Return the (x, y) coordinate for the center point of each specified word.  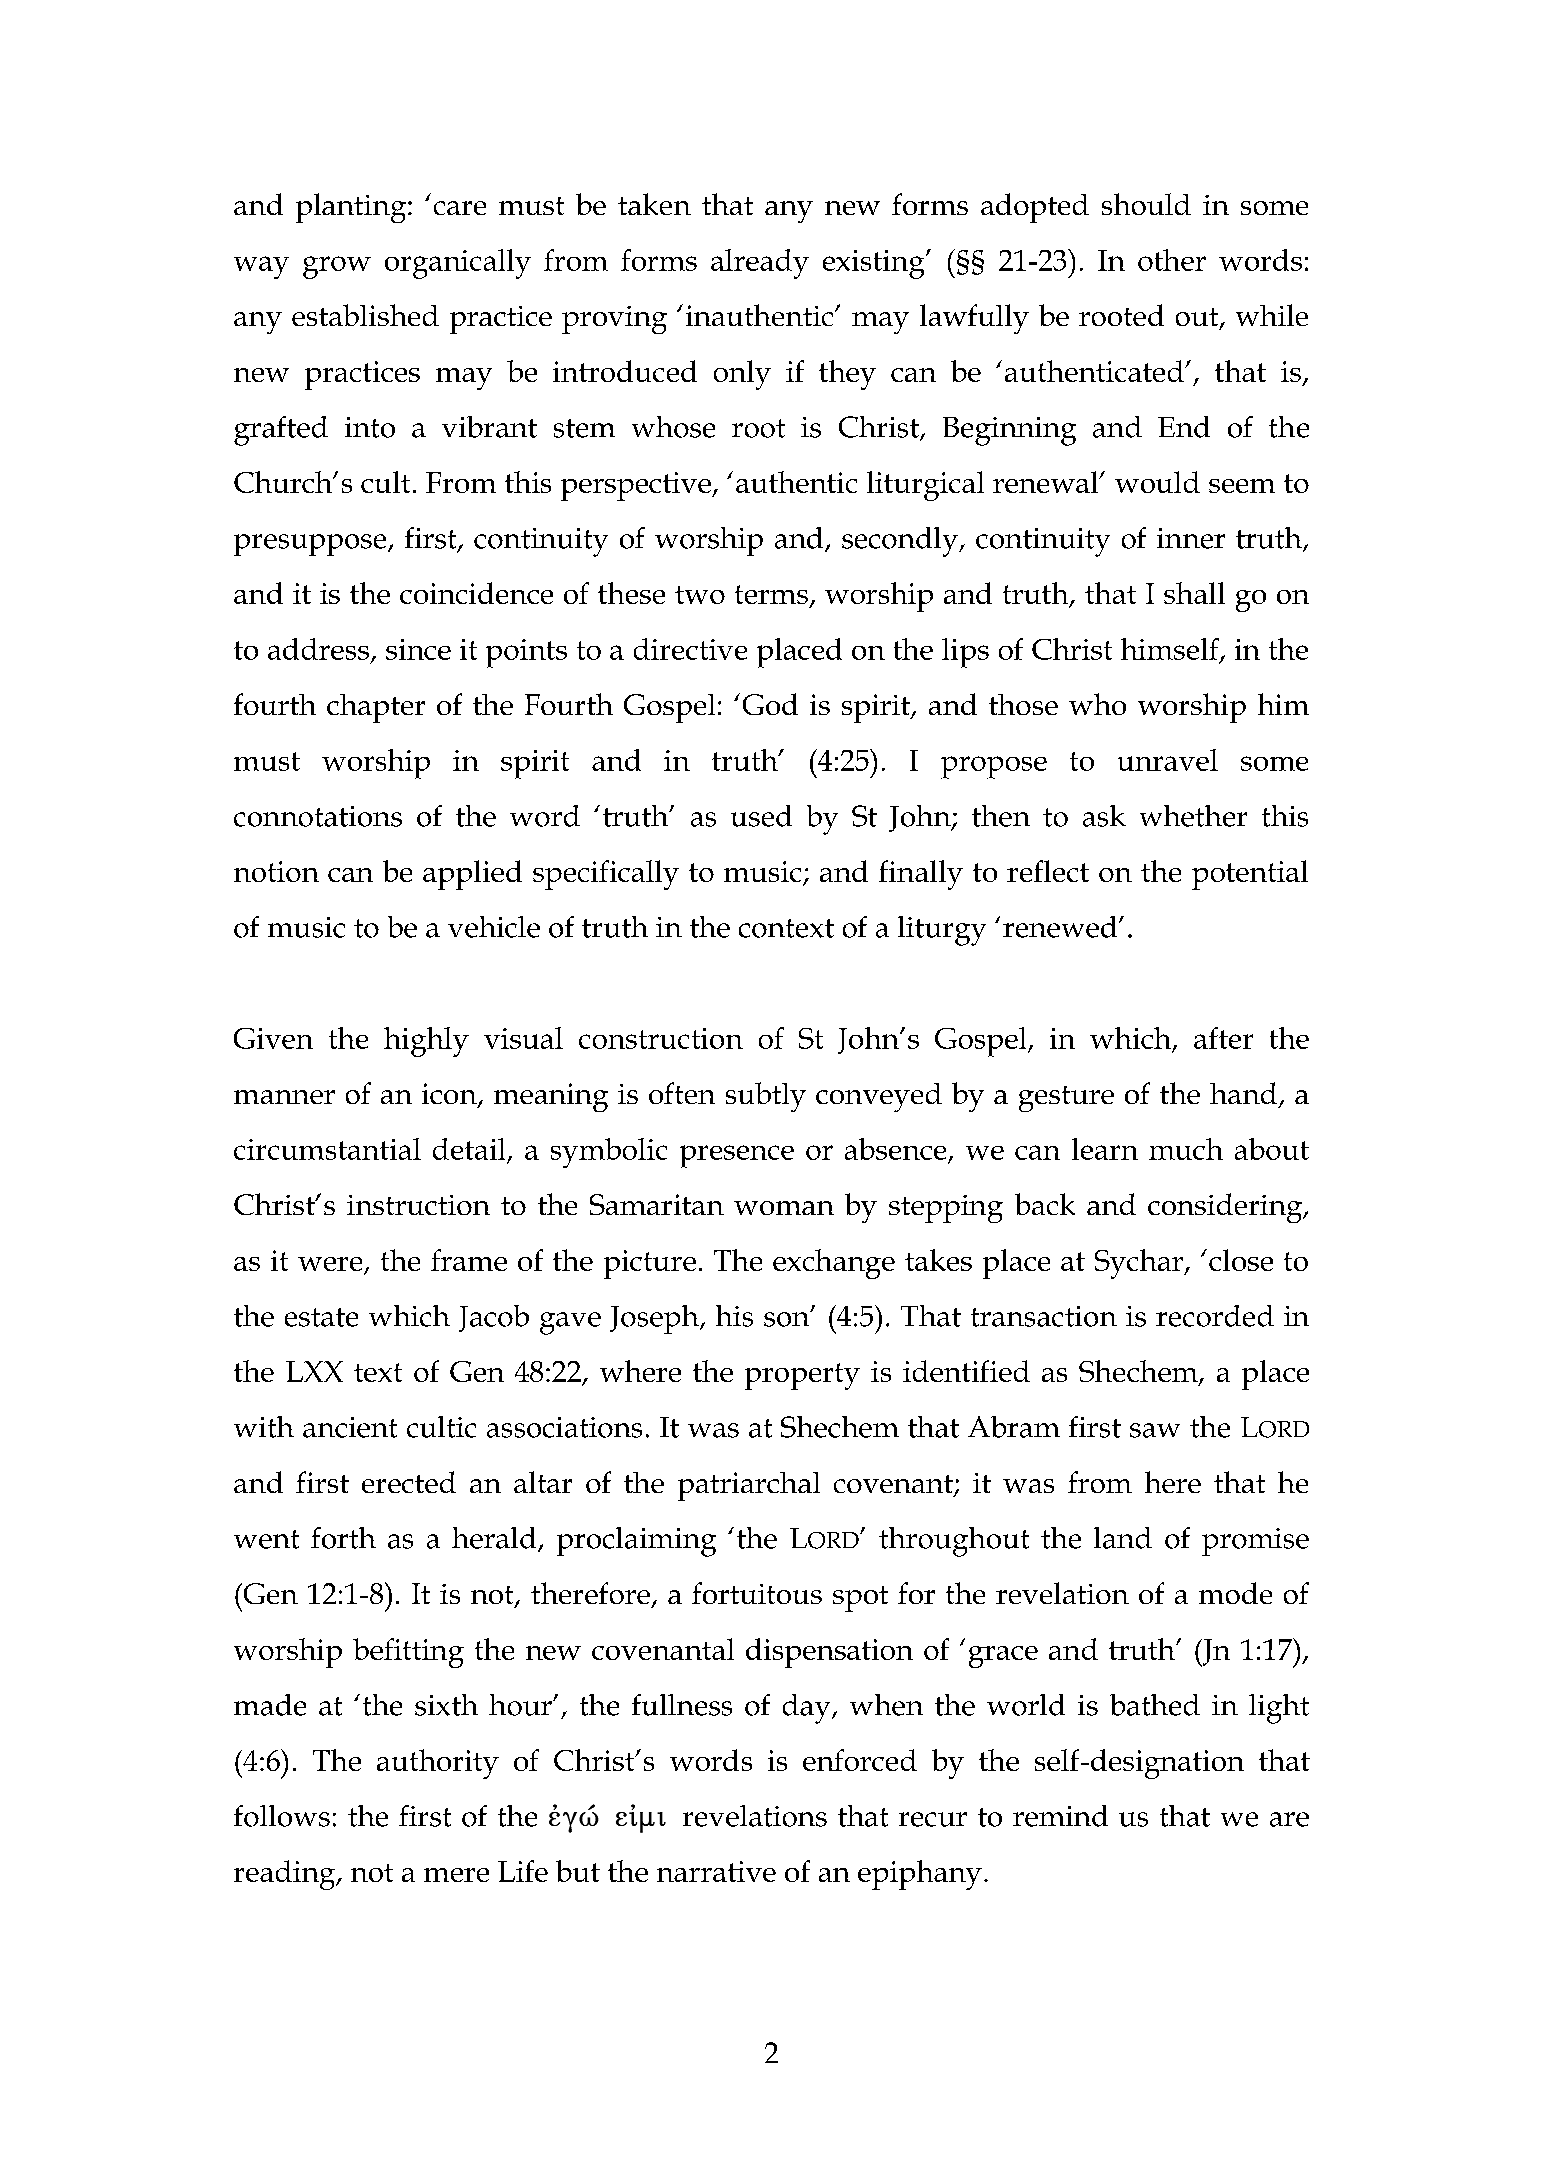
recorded (1215, 1316)
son (788, 1318)
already (760, 264)
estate (321, 1317)
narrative (716, 1871)
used (761, 816)
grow (337, 267)
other (1172, 260)
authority (438, 1764)
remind (1060, 1816)
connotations (318, 816)
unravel (1168, 760)
